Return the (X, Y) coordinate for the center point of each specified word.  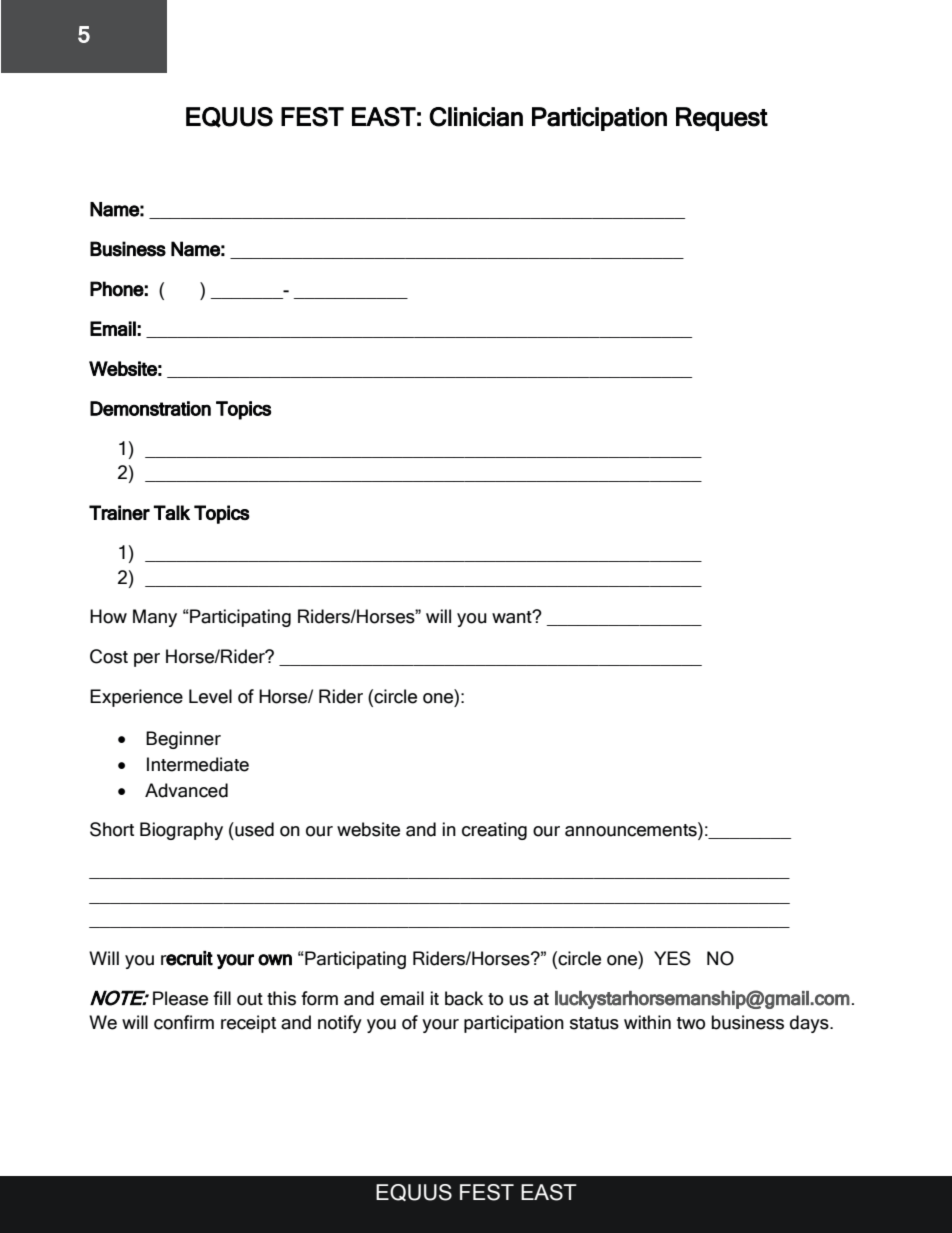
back (464, 998)
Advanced (186, 790)
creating (494, 831)
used (253, 829)
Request (722, 119)
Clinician (476, 117)
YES (672, 958)
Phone (117, 289)
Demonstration (150, 408)
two (691, 1023)
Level (210, 696)
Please (180, 998)
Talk (172, 512)
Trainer (119, 512)
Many (155, 618)
